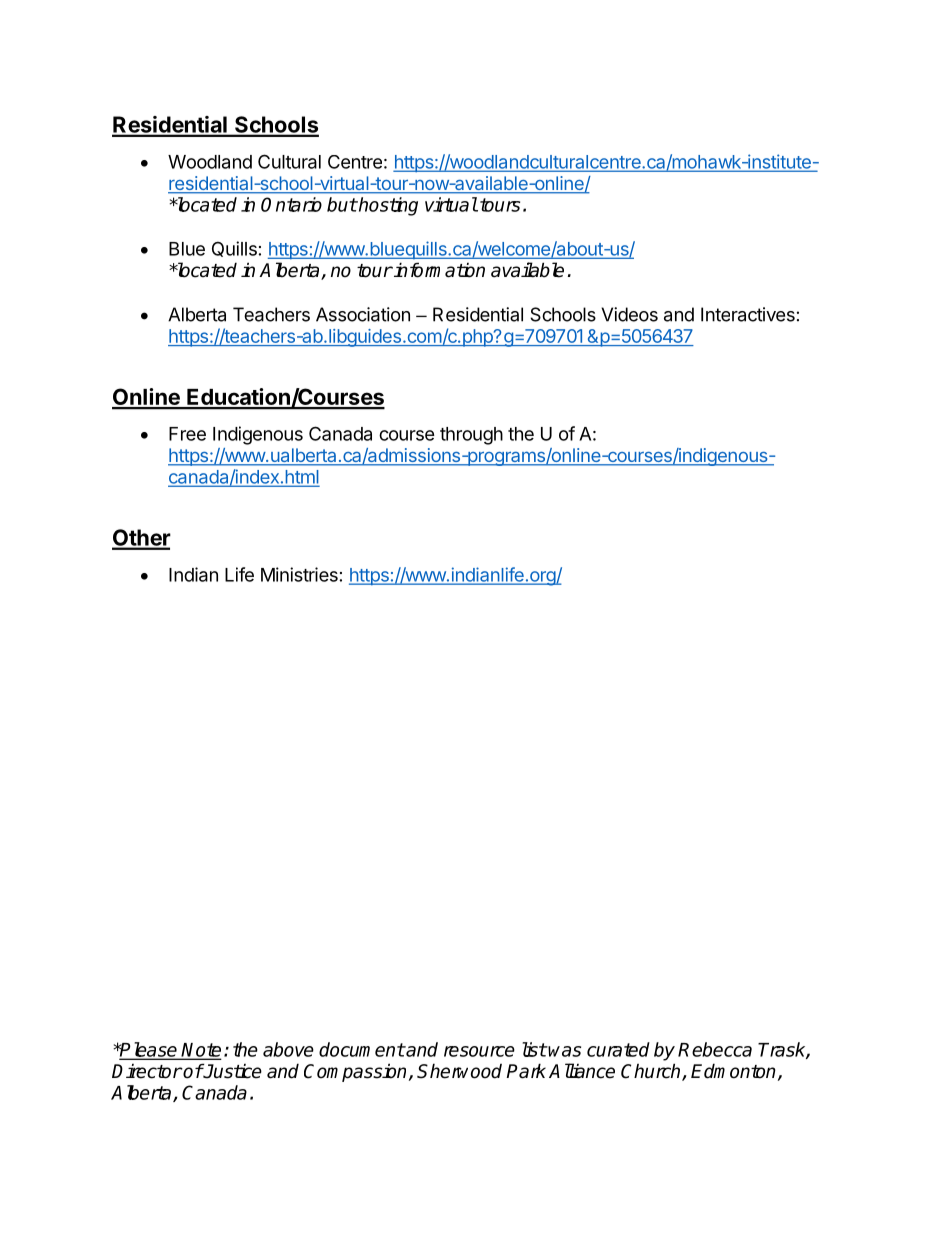  What do you see at coordinates (363, 314) in the page?
I see `Association` at bounding box center [363, 314].
